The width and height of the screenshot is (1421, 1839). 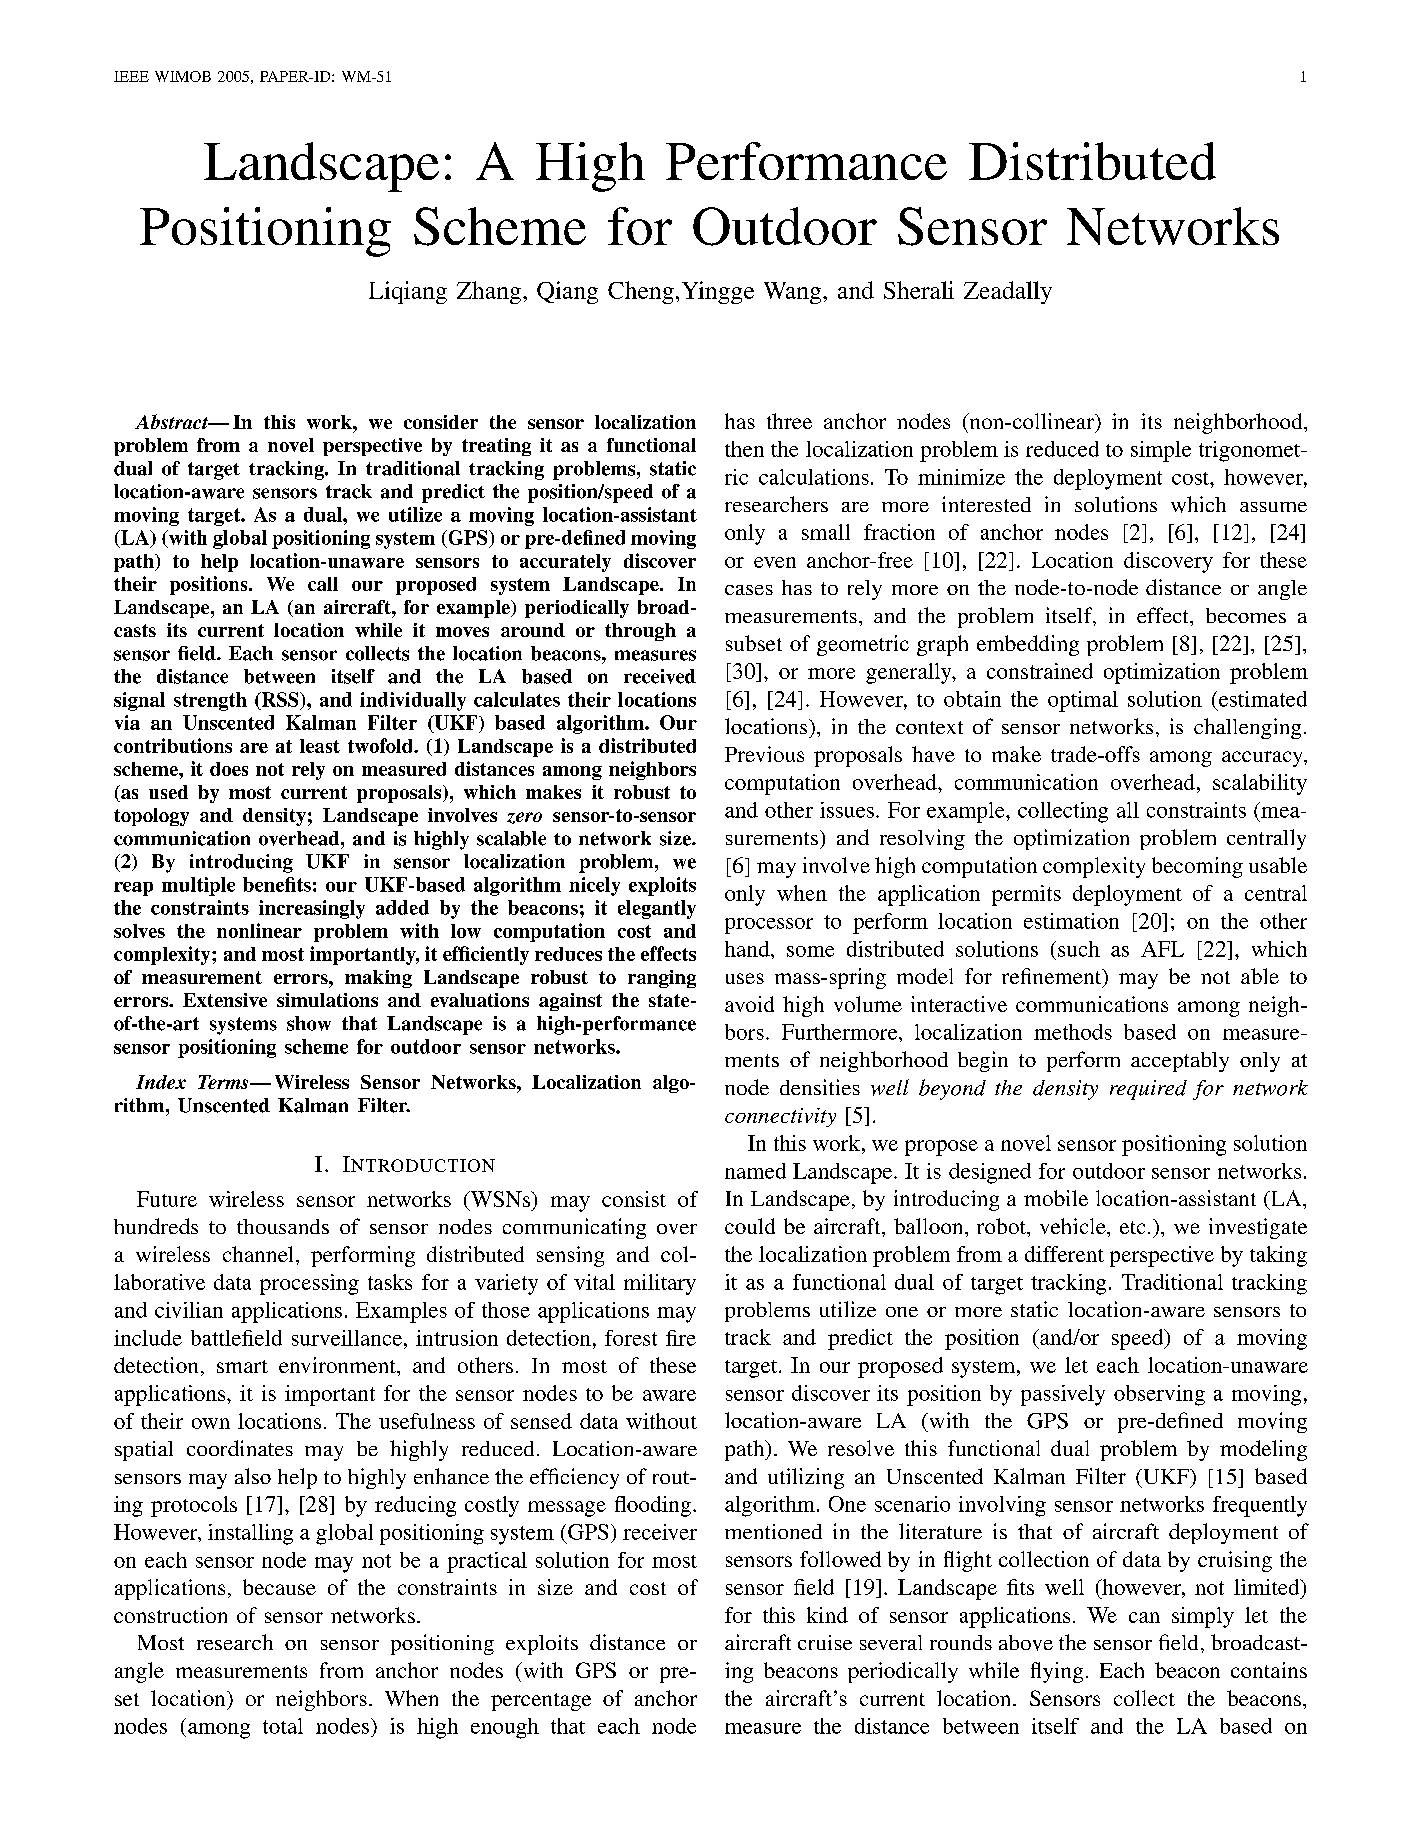 What do you see at coordinates (657, 909) in the screenshot?
I see `elegantly` at bounding box center [657, 909].
